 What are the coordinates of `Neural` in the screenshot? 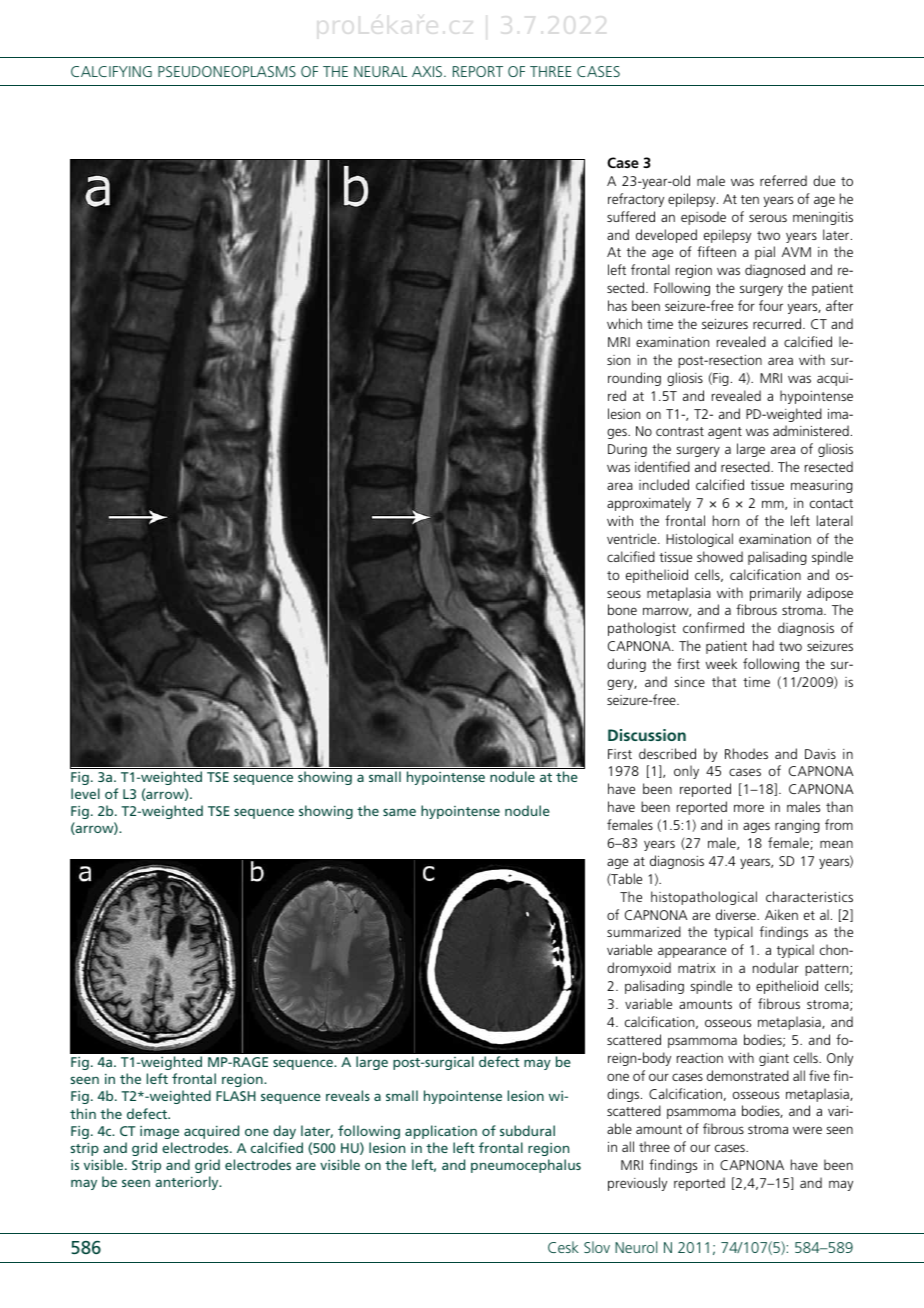 It's located at (380, 71).
